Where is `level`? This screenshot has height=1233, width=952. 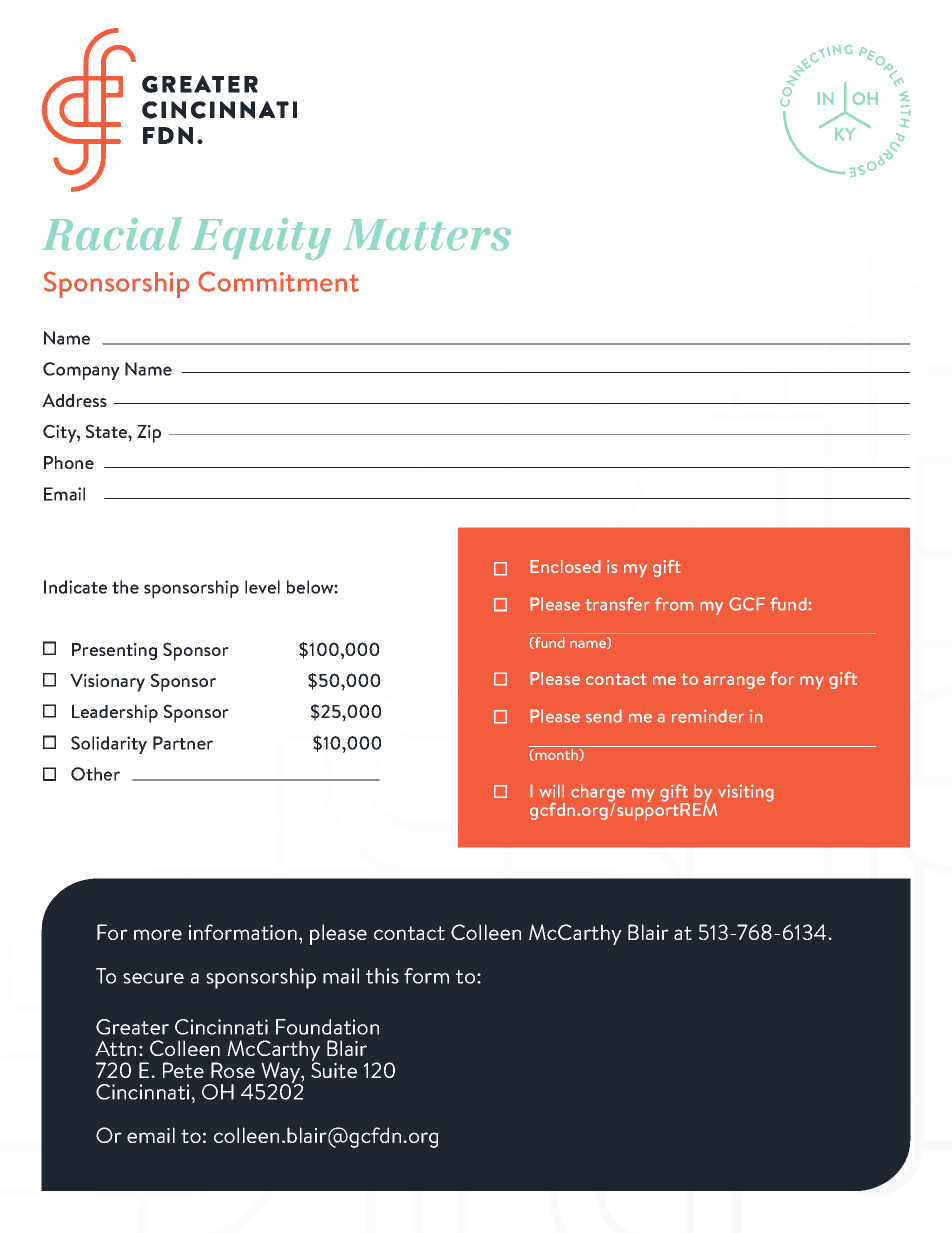 level is located at coordinates (262, 587).
